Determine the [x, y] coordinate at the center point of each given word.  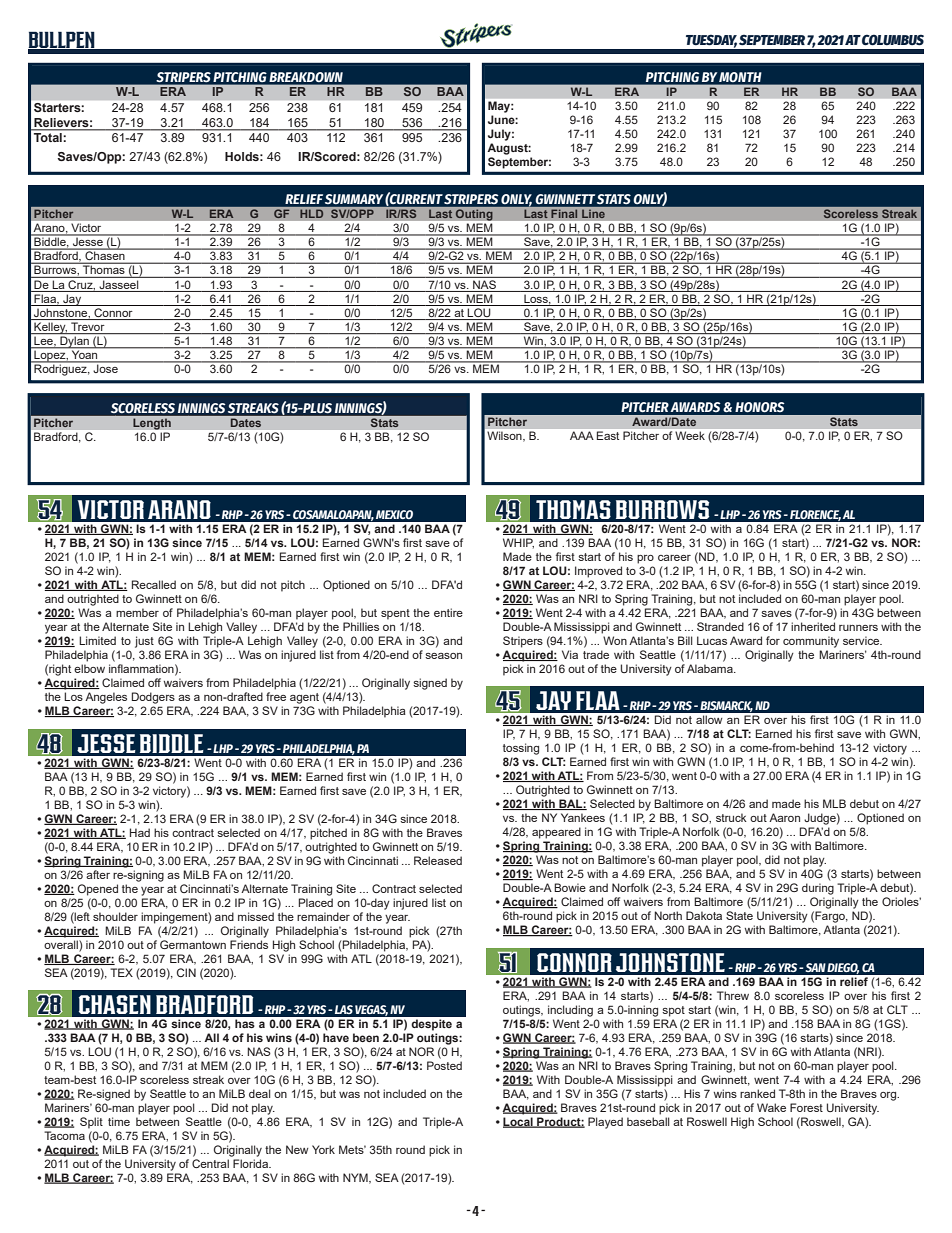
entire [448, 612]
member [137, 612]
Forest [806, 1107]
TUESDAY [711, 41]
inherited [813, 626]
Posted [444, 1065]
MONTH [740, 77]
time [119, 1121]
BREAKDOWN [306, 77]
